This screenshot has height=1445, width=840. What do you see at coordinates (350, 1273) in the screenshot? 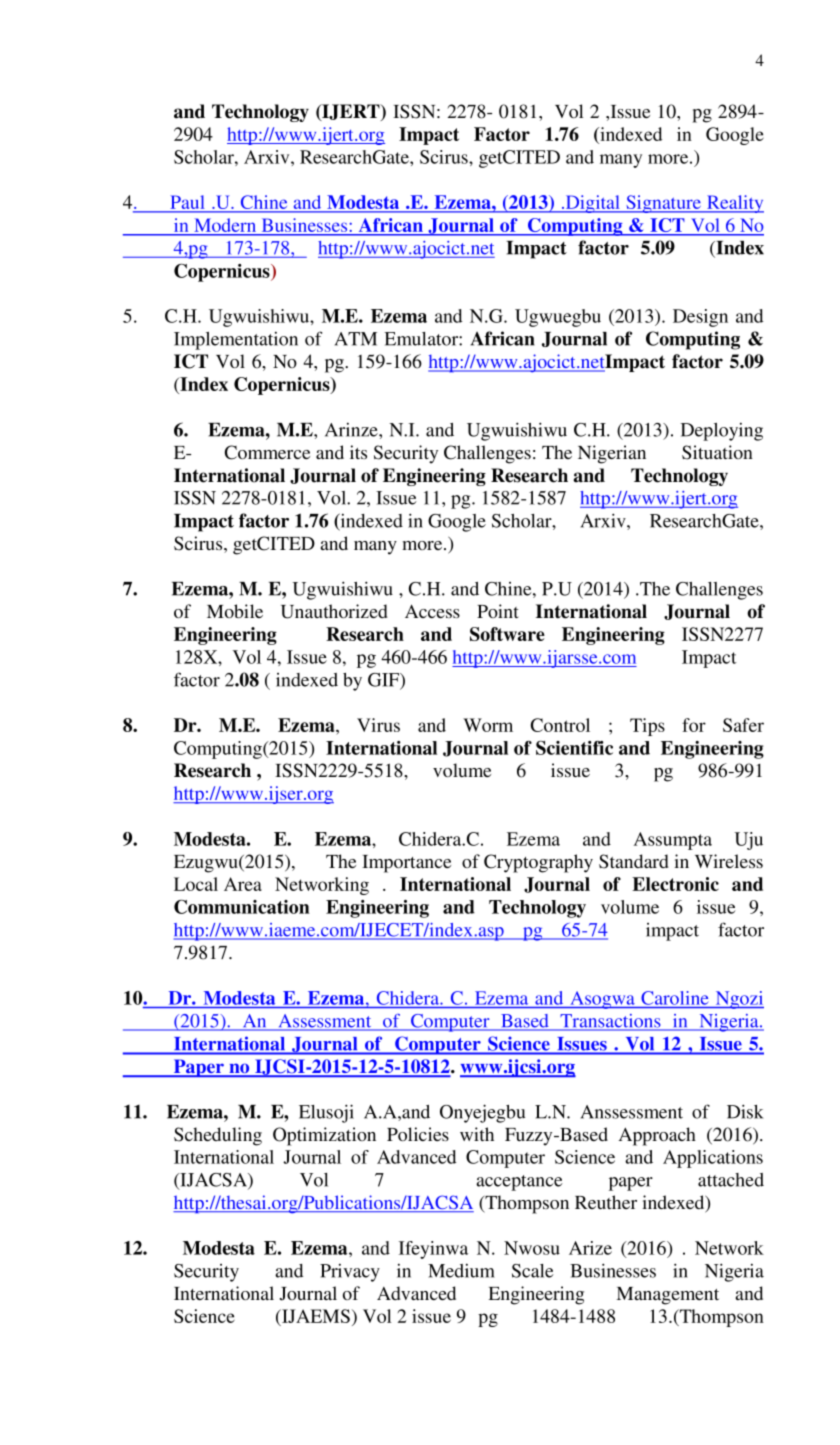
I see `Privacy` at bounding box center [350, 1273].
